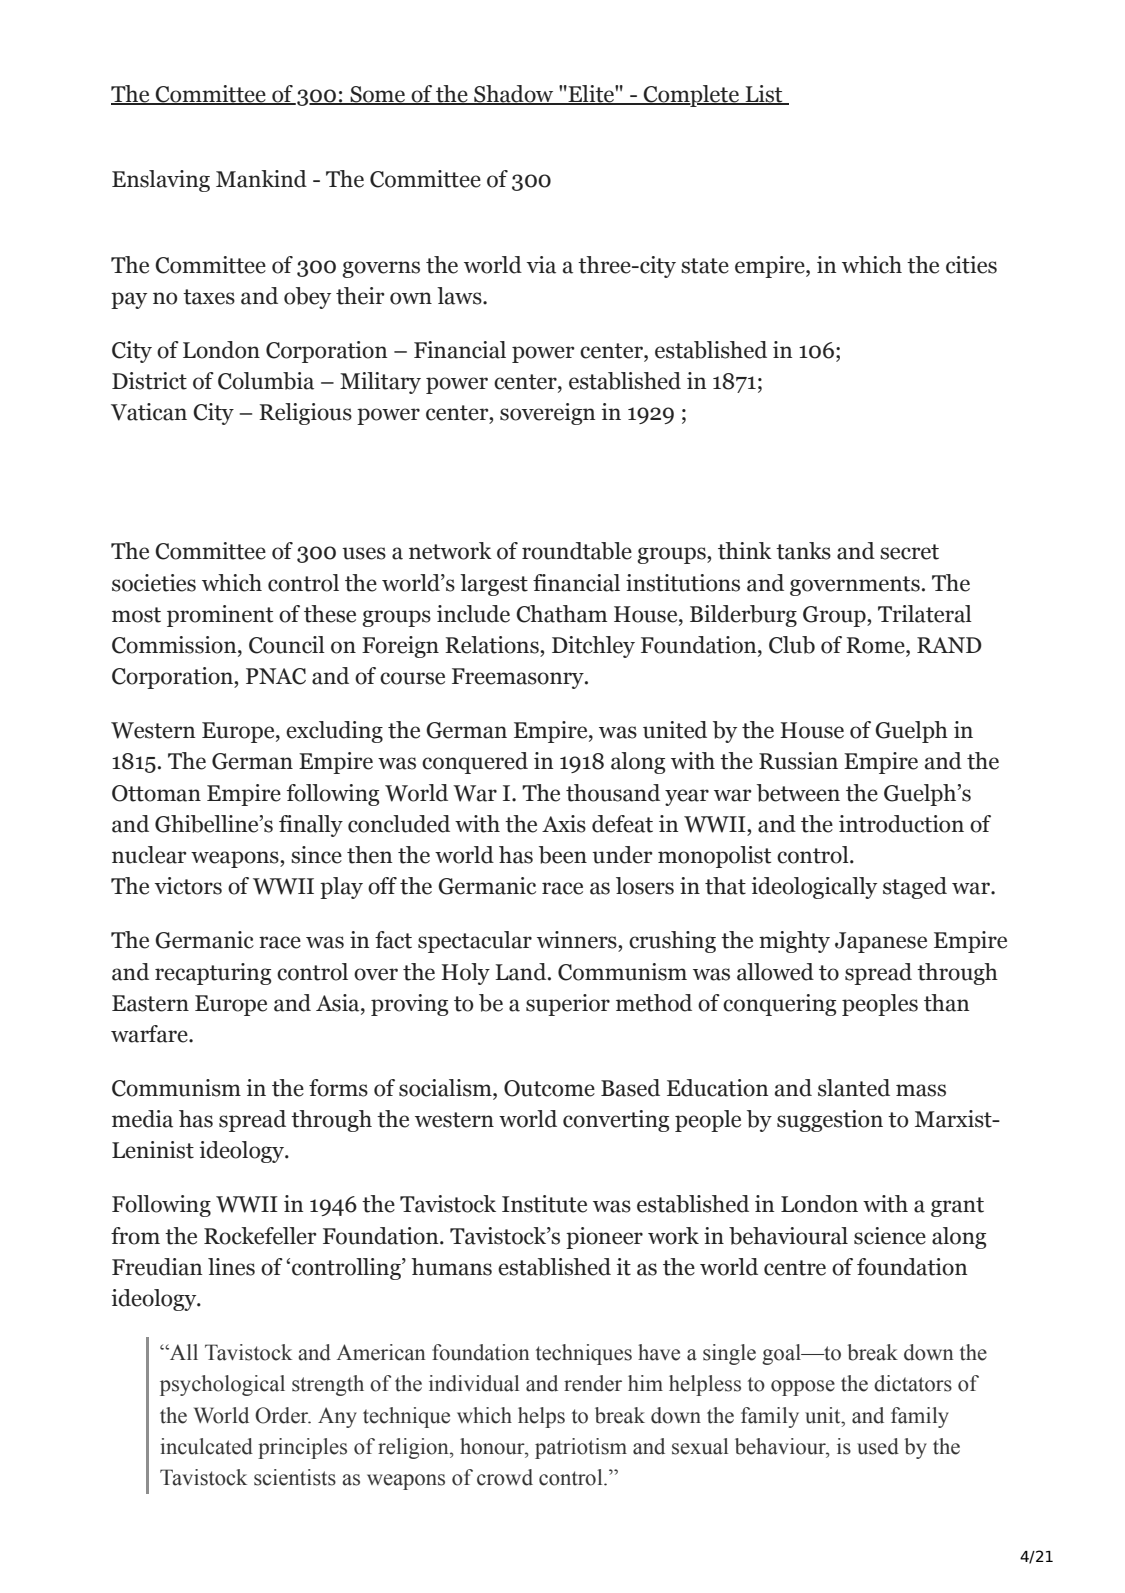  What do you see at coordinates (220, 616) in the screenshot?
I see `prominent` at bounding box center [220, 616].
